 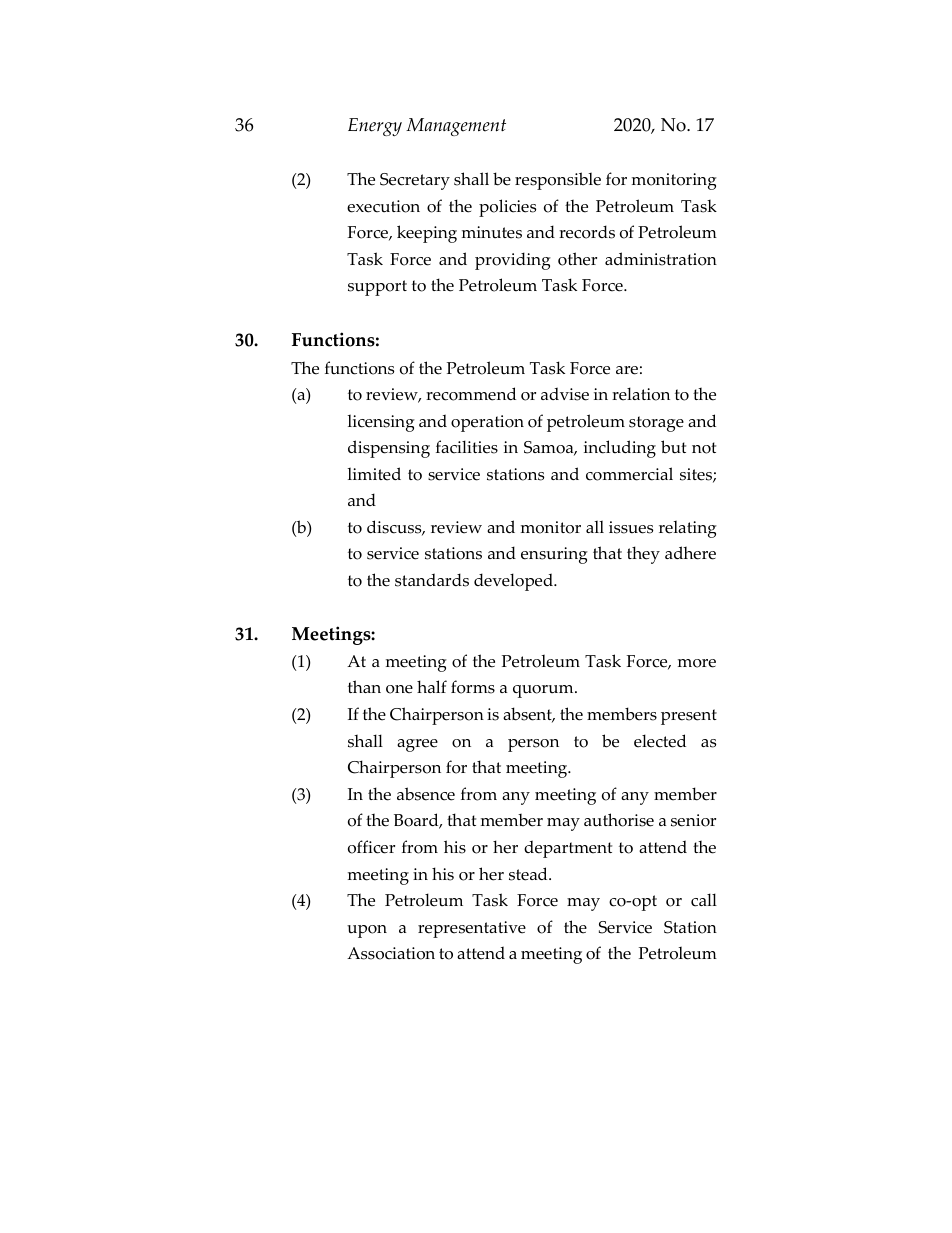 I want to click on Secretary, so click(x=415, y=181).
